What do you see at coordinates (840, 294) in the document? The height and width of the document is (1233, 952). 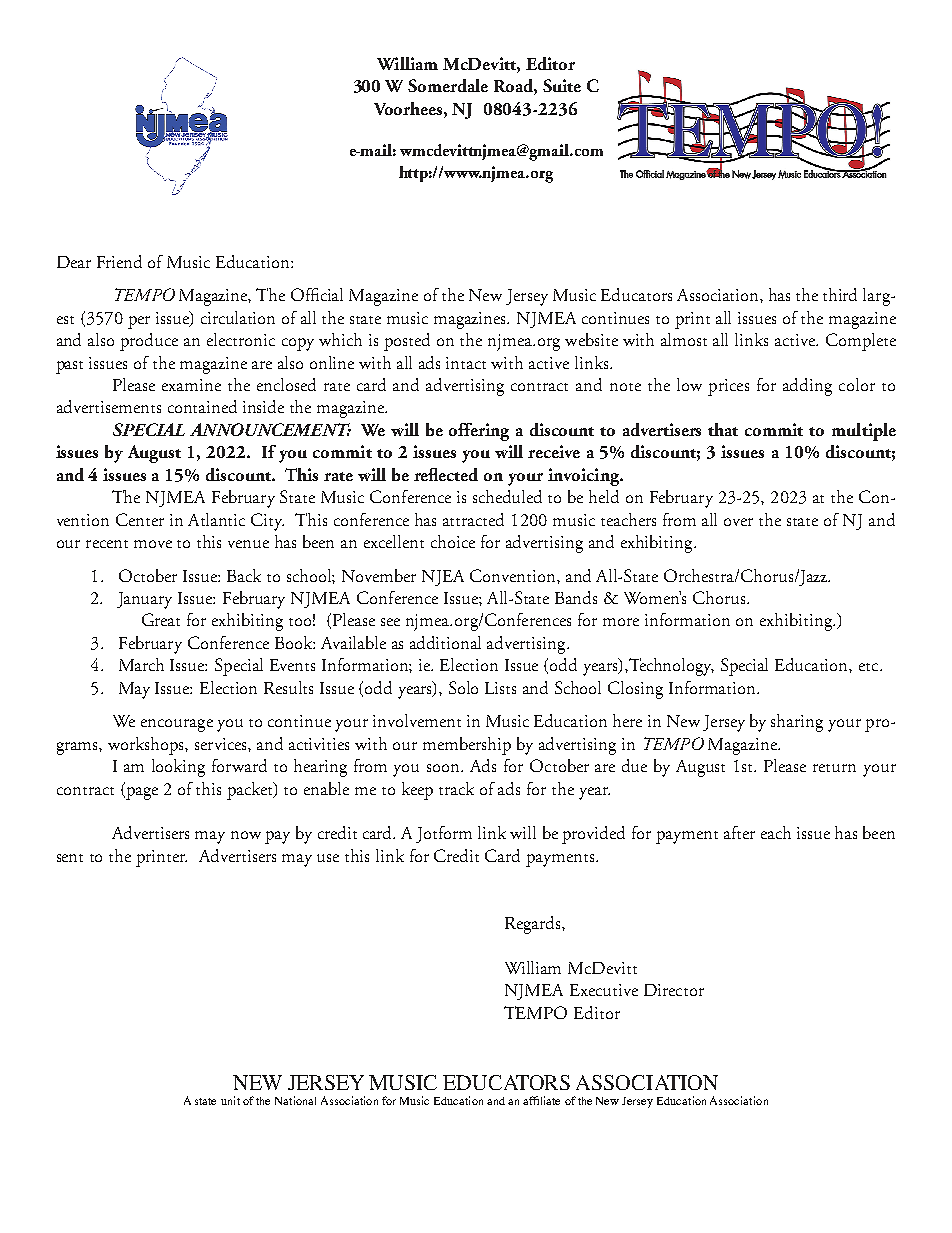 I see `third` at bounding box center [840, 294].
